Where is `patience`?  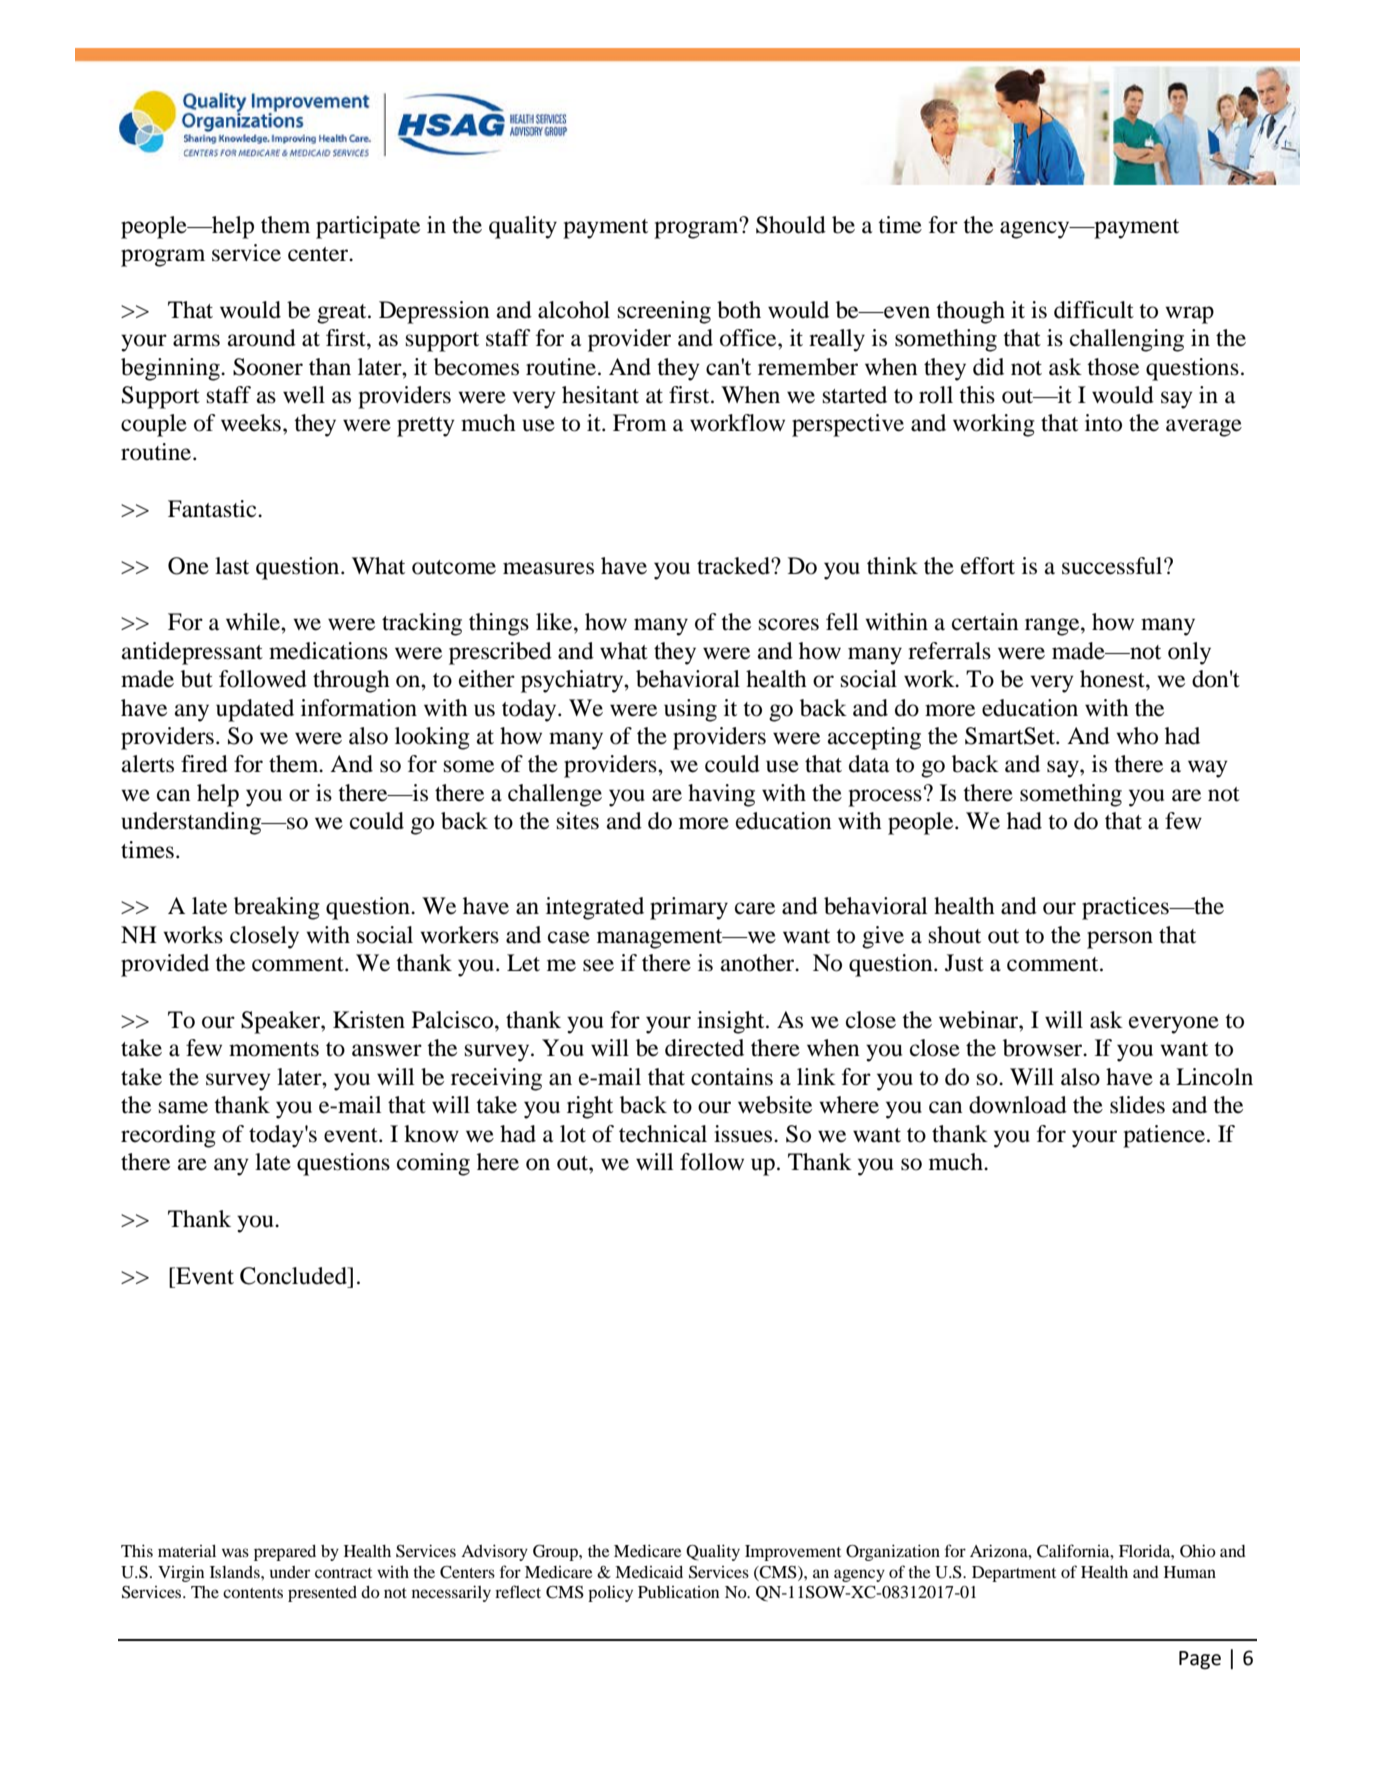 patience is located at coordinates (1165, 1136).
